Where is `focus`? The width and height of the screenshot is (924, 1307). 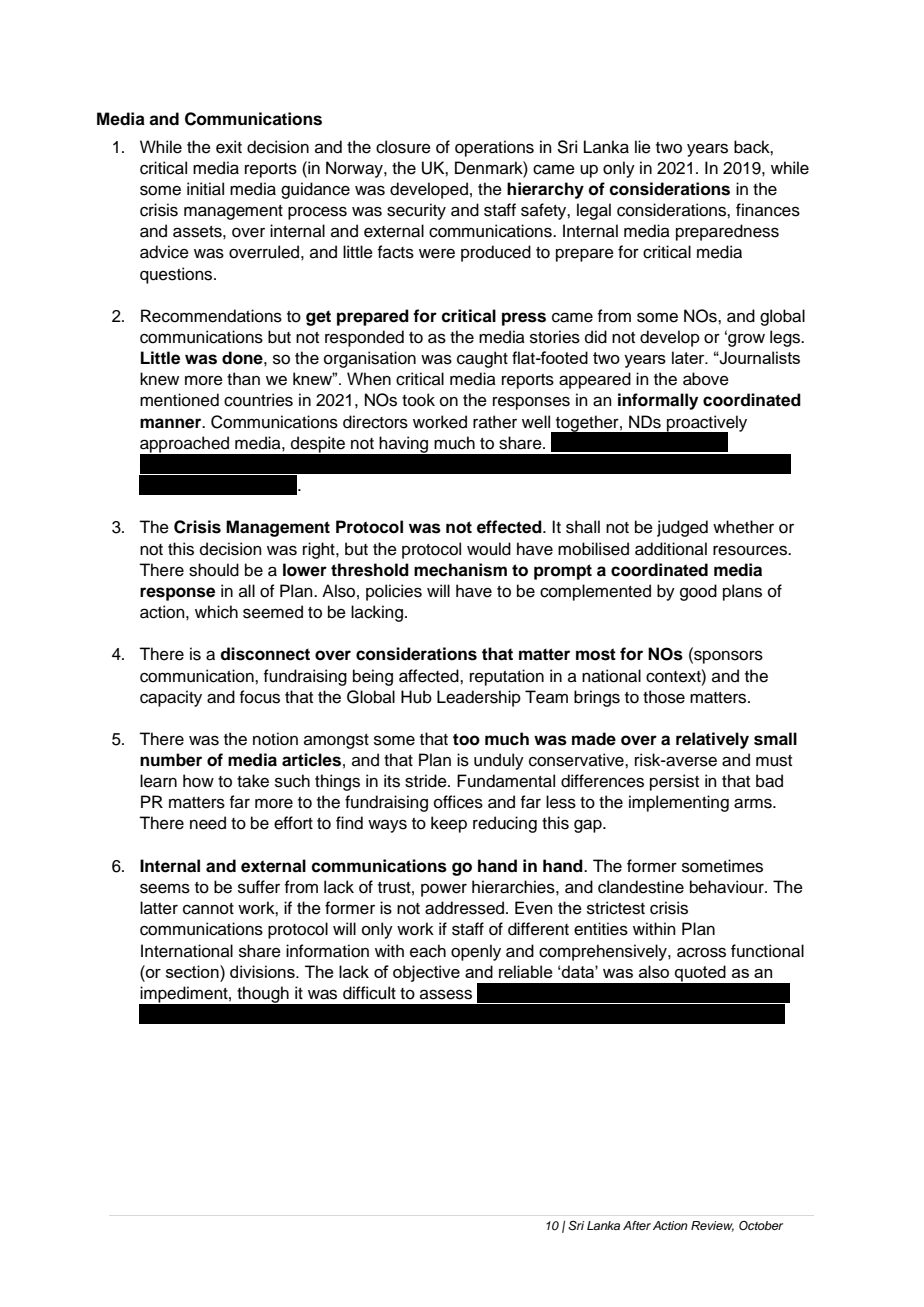
focus is located at coordinates (260, 697).
